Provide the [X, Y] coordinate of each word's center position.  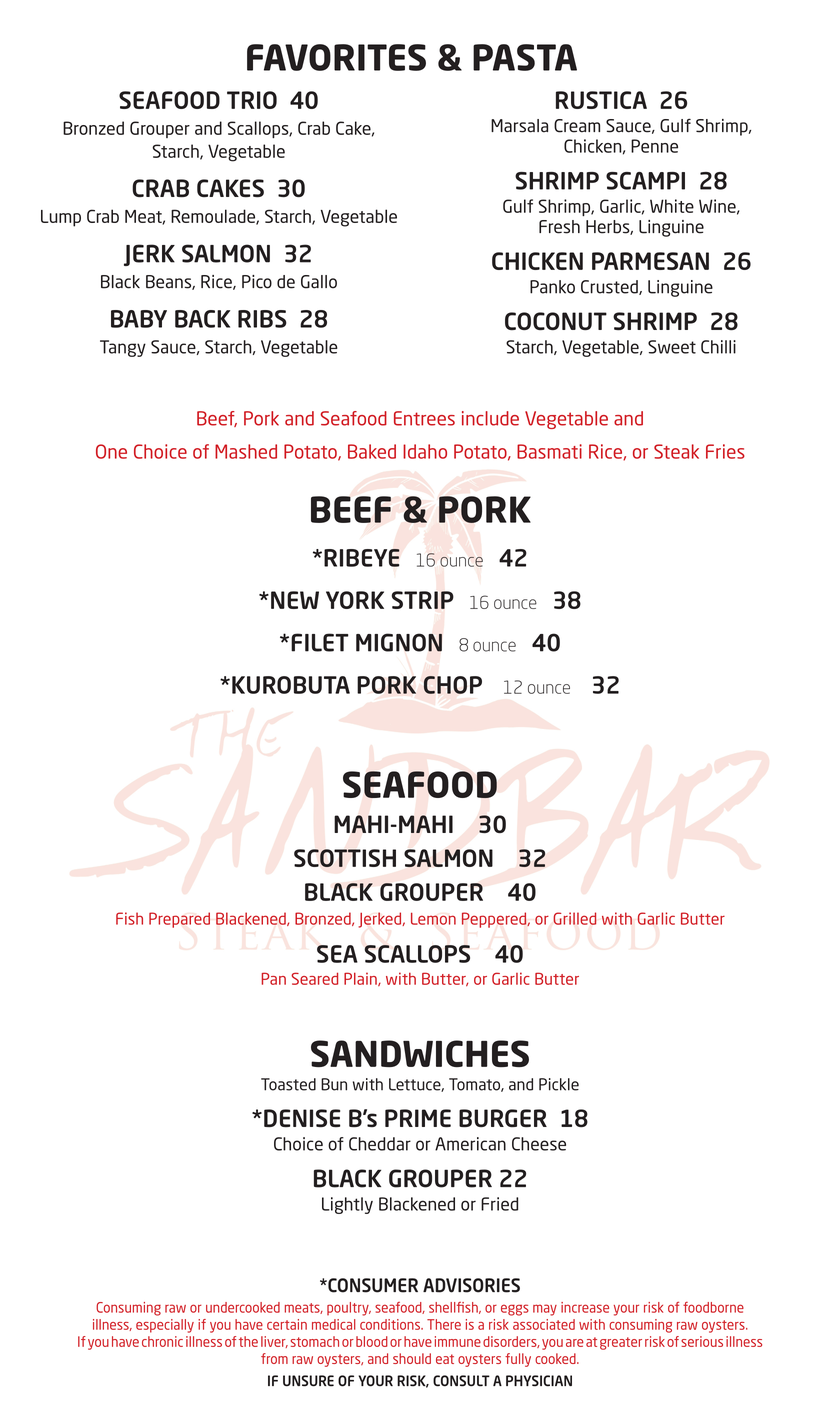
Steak [676, 451]
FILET [320, 642]
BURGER [503, 1118]
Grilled [575, 918]
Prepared [179, 920]
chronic [162, 1341]
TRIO [252, 100]
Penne [654, 146]
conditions [391, 1324]
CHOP [452, 685]
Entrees [424, 418]
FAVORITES [336, 57]
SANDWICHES [420, 1054]
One [111, 451]
